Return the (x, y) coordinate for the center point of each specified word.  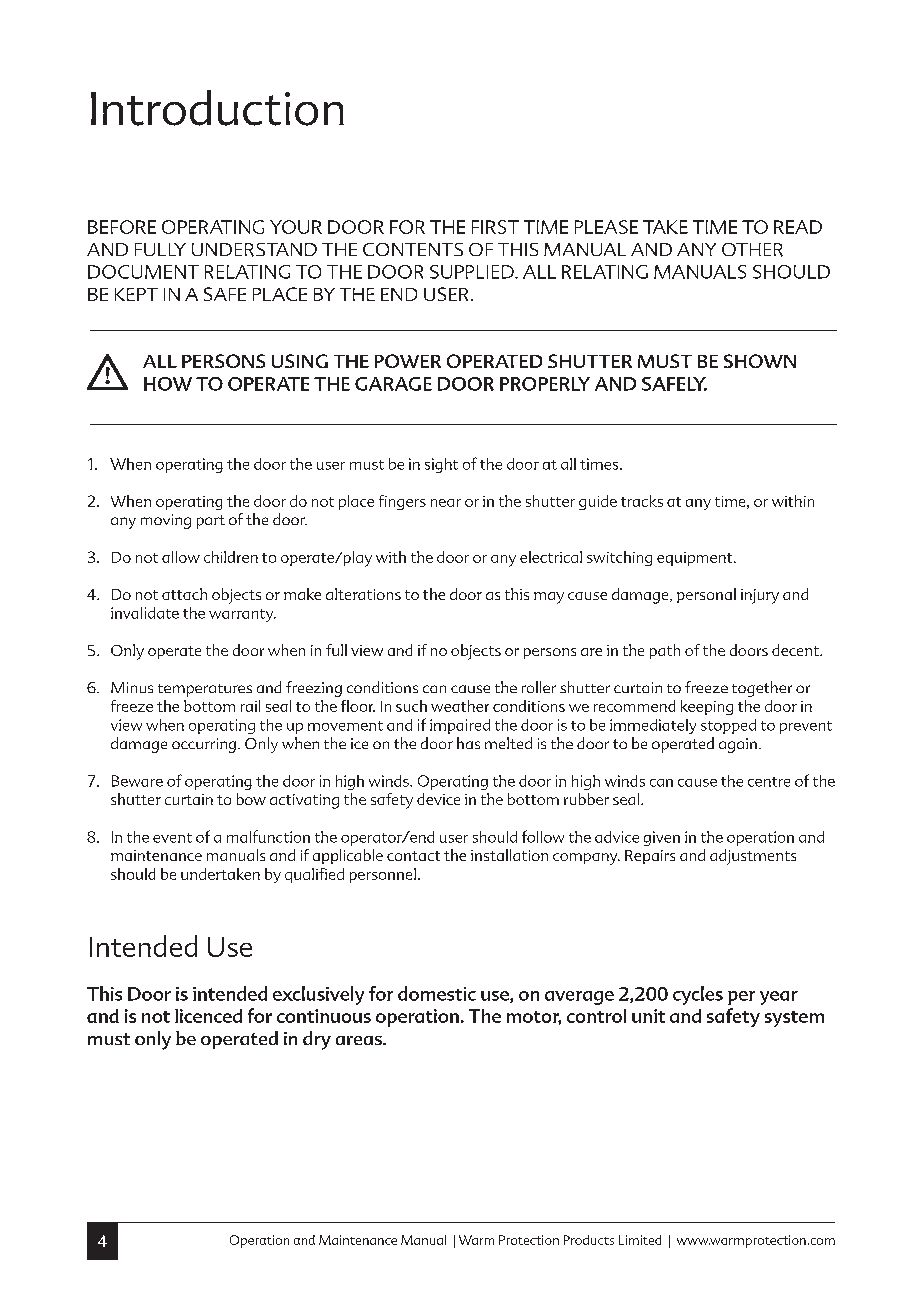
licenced (208, 1016)
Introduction (217, 108)
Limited (640, 1240)
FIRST (495, 227)
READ (798, 227)
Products (589, 1240)
